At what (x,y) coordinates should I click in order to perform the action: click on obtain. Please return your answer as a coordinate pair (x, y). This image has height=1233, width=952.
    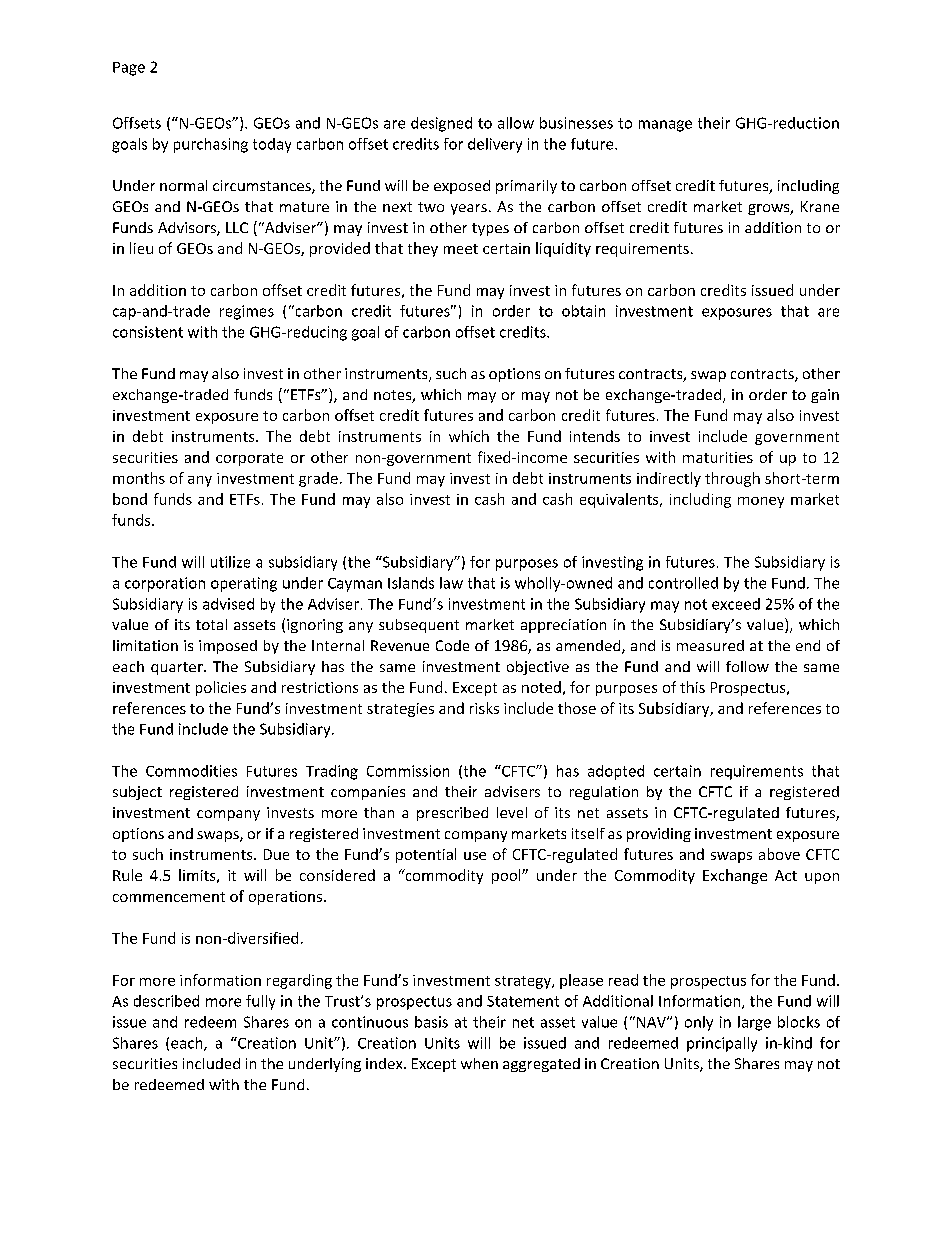
    Looking at the image, I should click on (583, 311).
